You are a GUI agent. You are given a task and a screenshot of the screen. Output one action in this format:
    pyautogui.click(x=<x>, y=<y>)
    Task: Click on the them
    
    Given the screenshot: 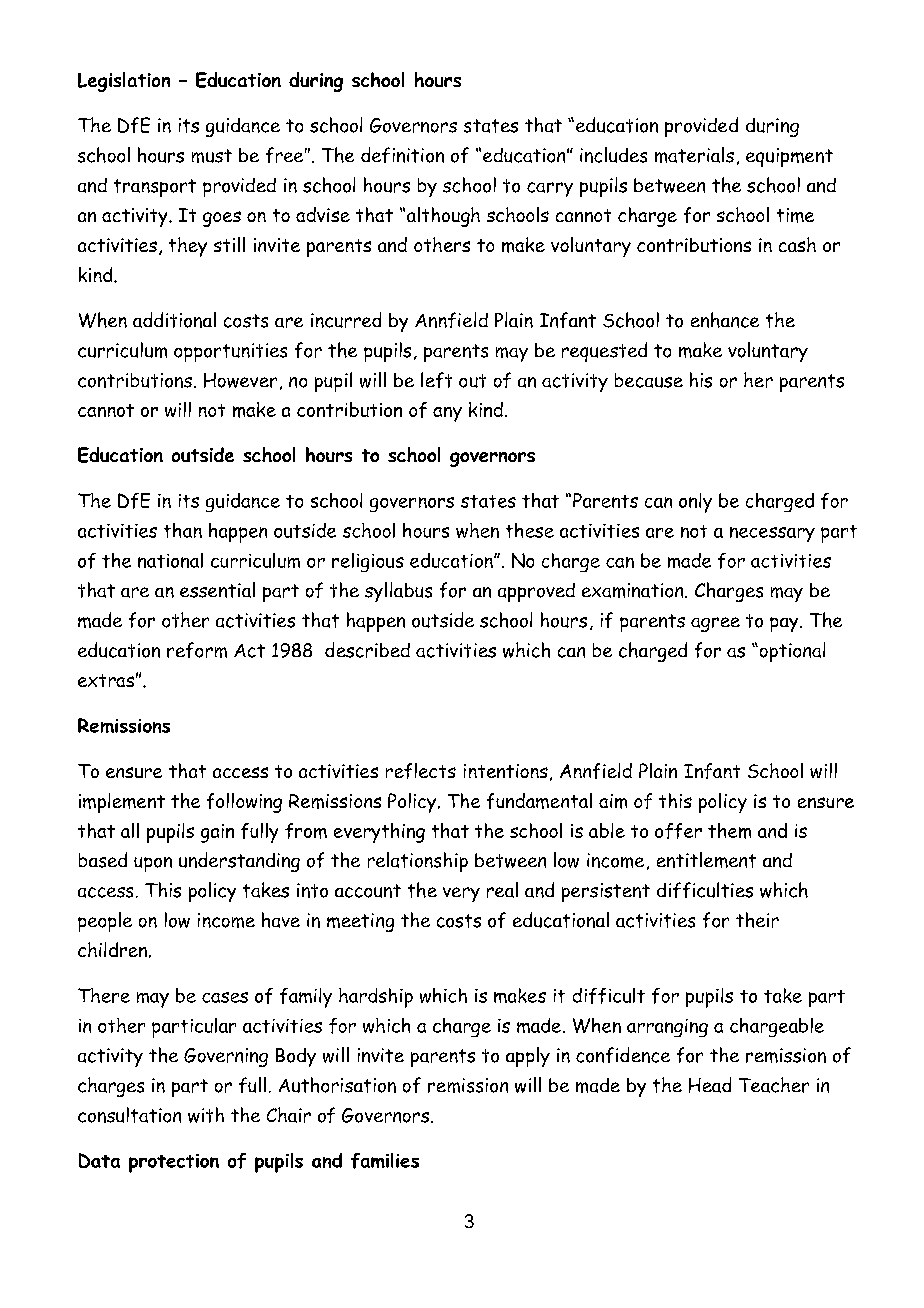 What is the action you would take?
    pyautogui.click(x=729, y=831)
